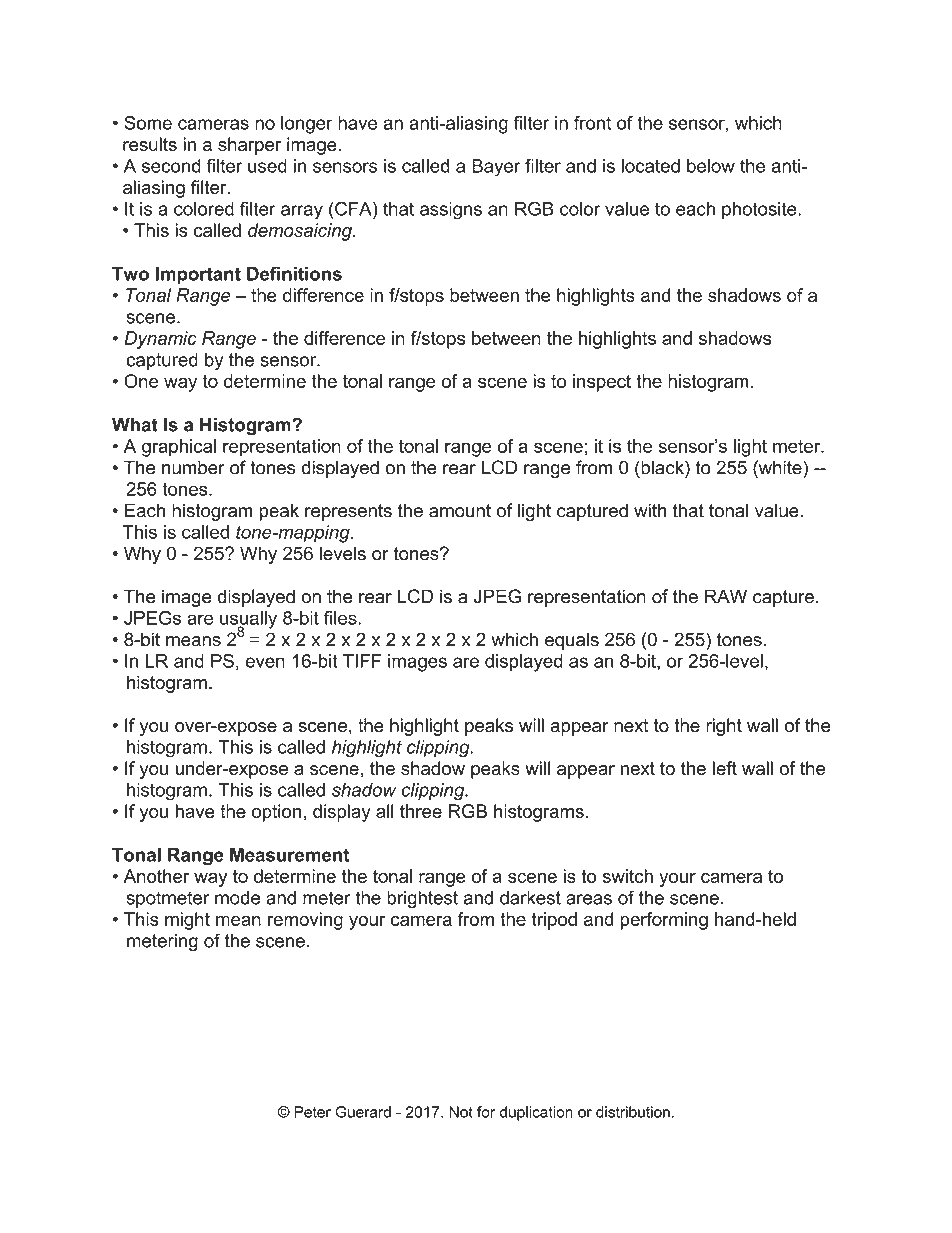 This image has height=1233, width=952. Describe the element at coordinates (536, 1113) in the image. I see `duplication` at that location.
